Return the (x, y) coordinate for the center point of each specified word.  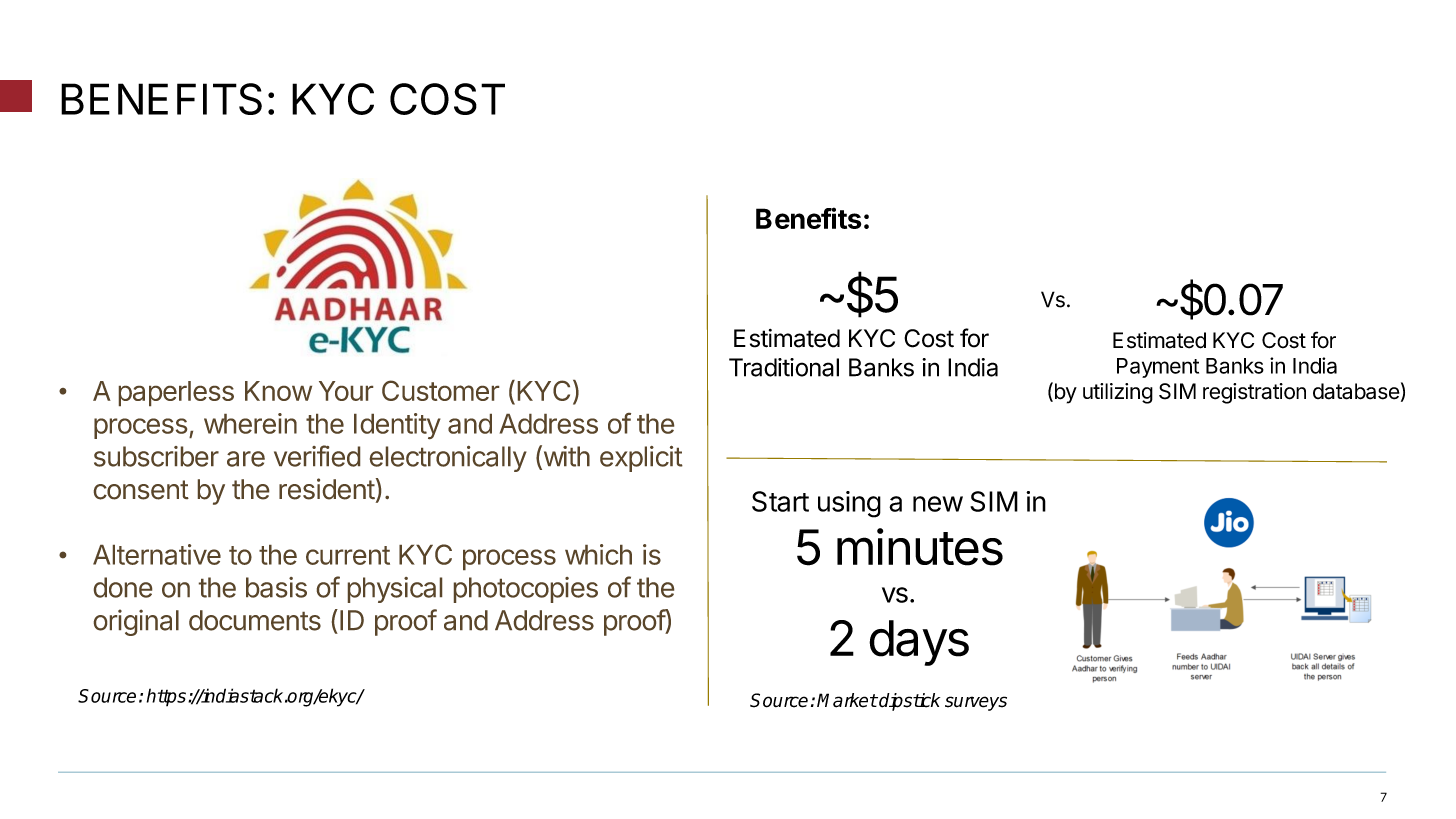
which (598, 554)
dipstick (908, 702)
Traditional (784, 367)
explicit (641, 459)
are (246, 459)
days (919, 643)
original (136, 622)
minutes (920, 547)
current (348, 555)
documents (255, 620)
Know (278, 391)
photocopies (526, 590)
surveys (976, 703)
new (938, 504)
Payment (1158, 368)
